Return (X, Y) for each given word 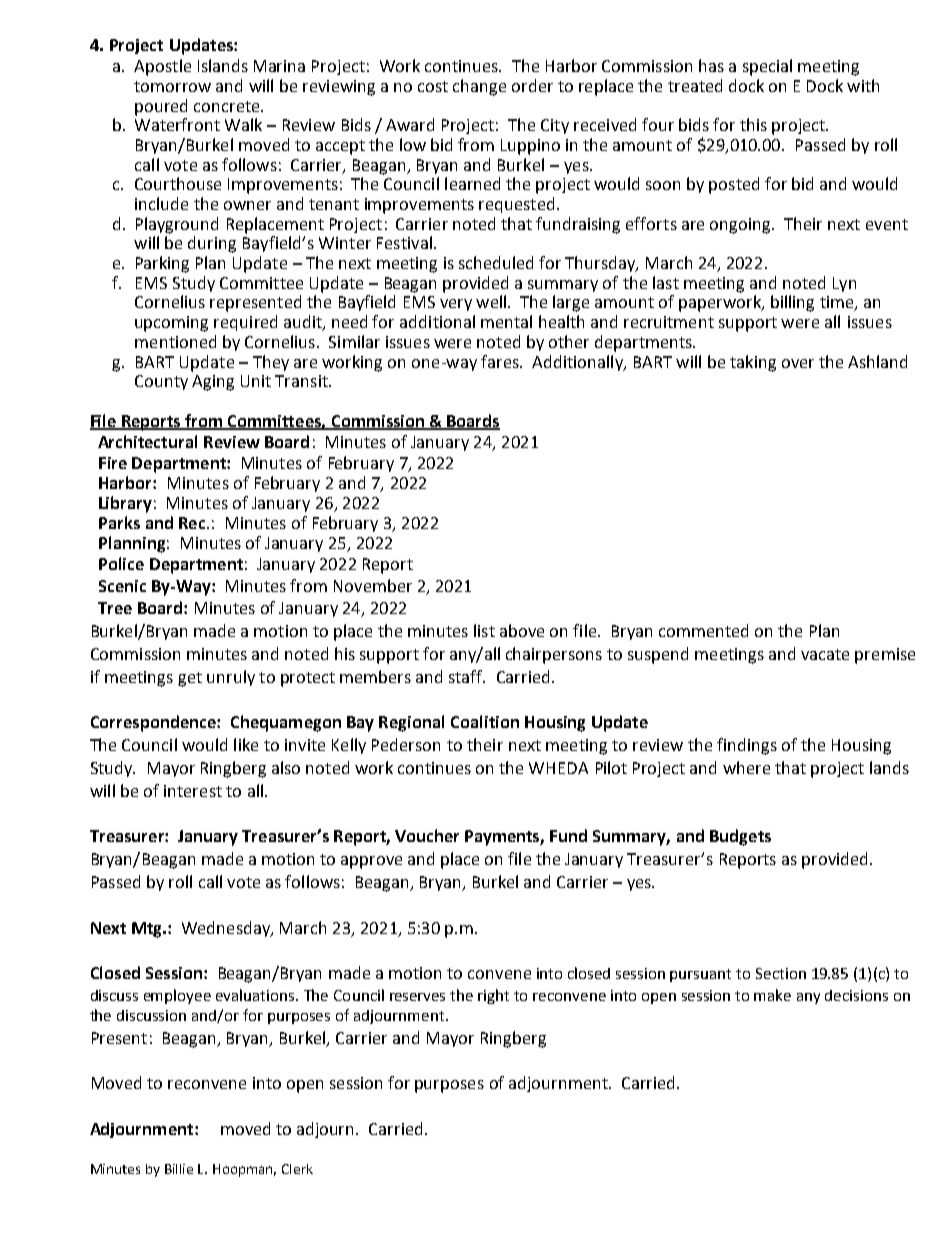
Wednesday (227, 929)
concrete (228, 106)
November (373, 585)
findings (747, 746)
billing (792, 303)
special (767, 67)
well (492, 301)
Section (781, 973)
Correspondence (154, 723)
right (493, 996)
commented (703, 630)
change (479, 87)
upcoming (171, 324)
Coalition (485, 721)
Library (125, 504)
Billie (179, 1169)
